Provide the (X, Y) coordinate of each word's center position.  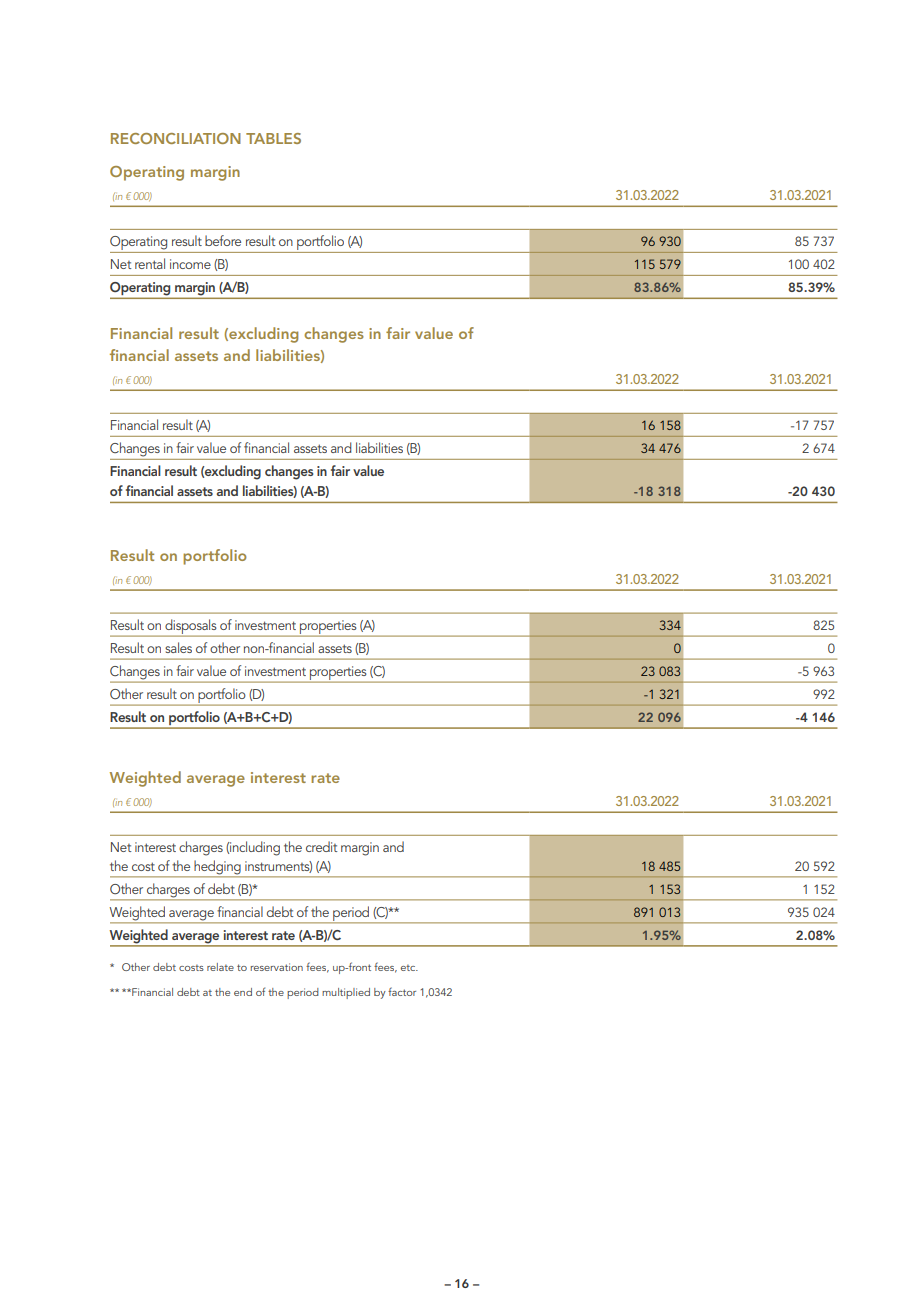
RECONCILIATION (176, 138)
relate (220, 967)
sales (178, 647)
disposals (191, 627)
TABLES (273, 138)
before (223, 240)
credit (321, 846)
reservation (276, 967)
